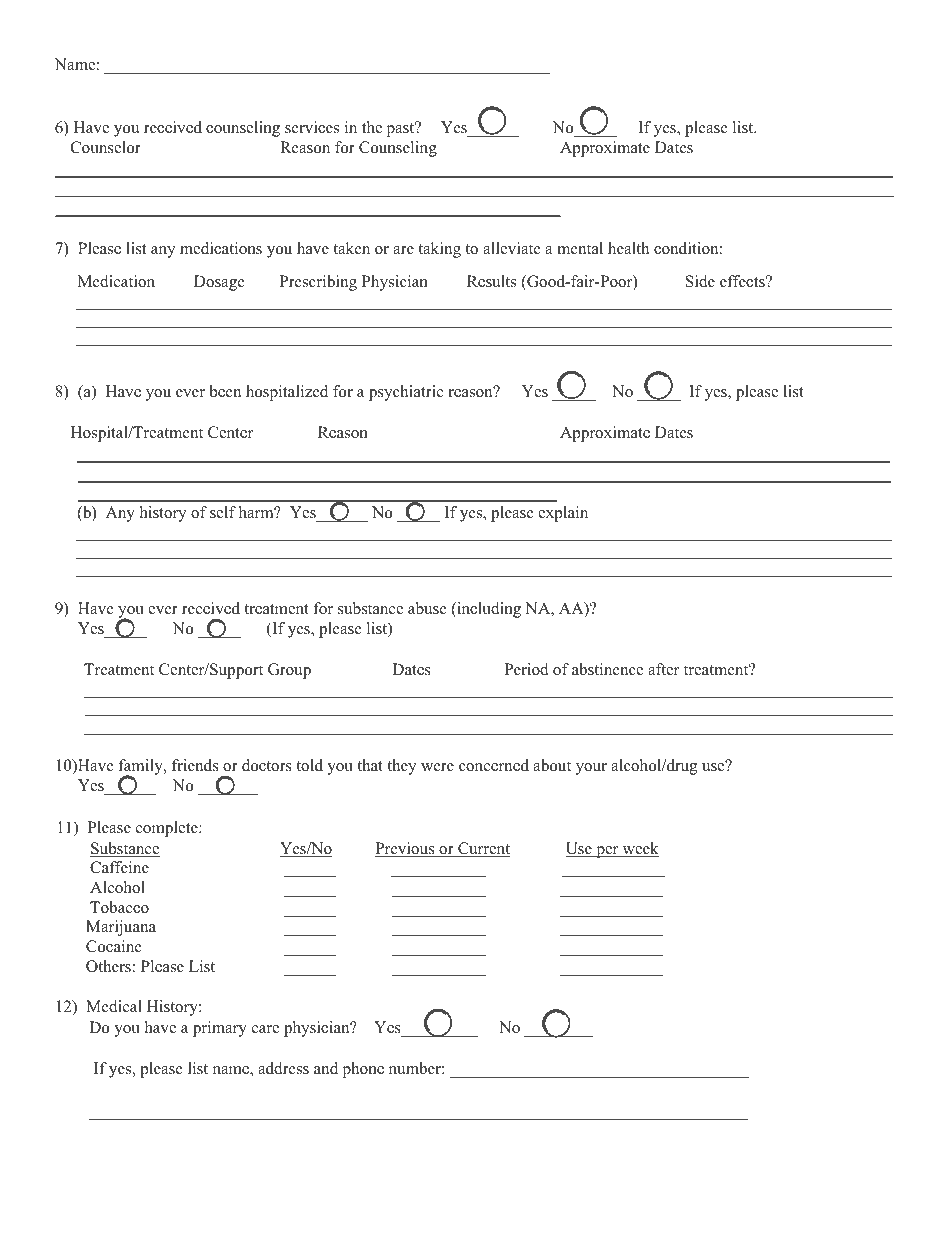  Describe the element at coordinates (427, 608) in the image. I see `abuse` at that location.
